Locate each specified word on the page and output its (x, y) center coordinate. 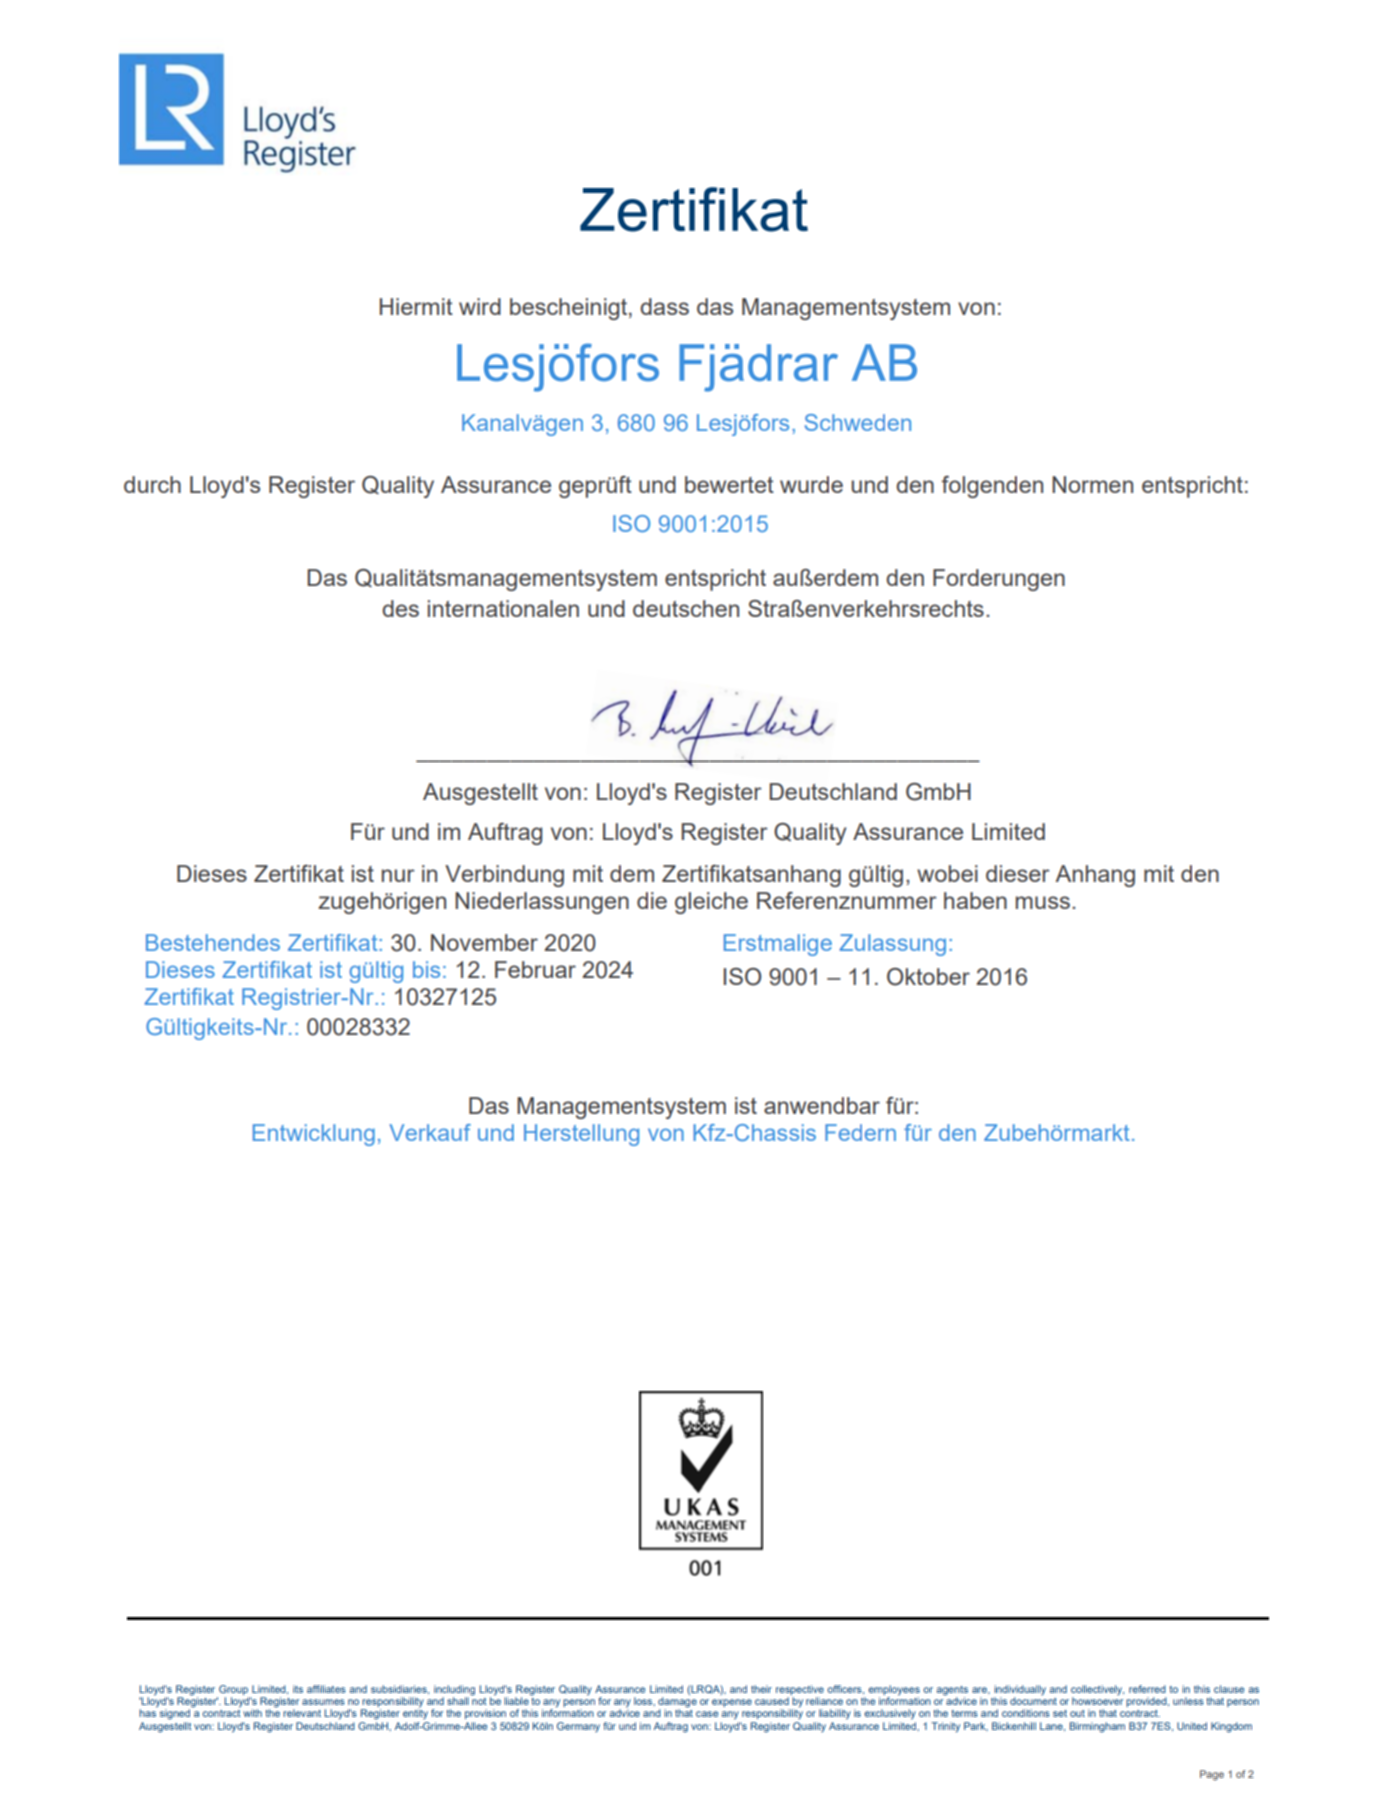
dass (664, 306)
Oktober (928, 977)
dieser (1018, 873)
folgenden (992, 487)
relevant (302, 1713)
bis (426, 969)
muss (1043, 902)
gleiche (711, 903)
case (707, 1714)
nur (398, 875)
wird (480, 306)
